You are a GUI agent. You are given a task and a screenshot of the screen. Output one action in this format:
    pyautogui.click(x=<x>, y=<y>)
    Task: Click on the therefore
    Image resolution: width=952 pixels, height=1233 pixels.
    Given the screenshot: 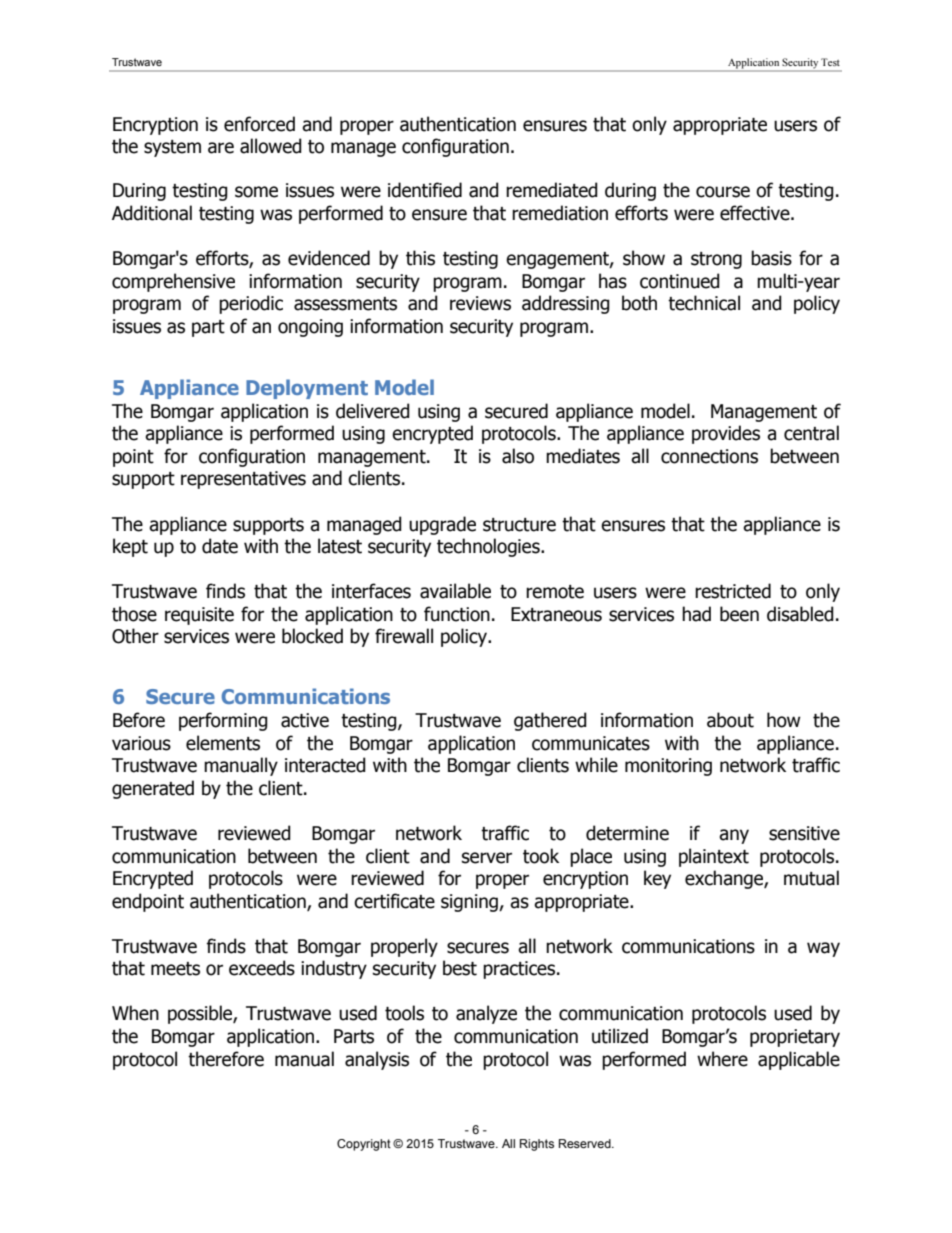 What is the action you would take?
    pyautogui.click(x=226, y=1059)
